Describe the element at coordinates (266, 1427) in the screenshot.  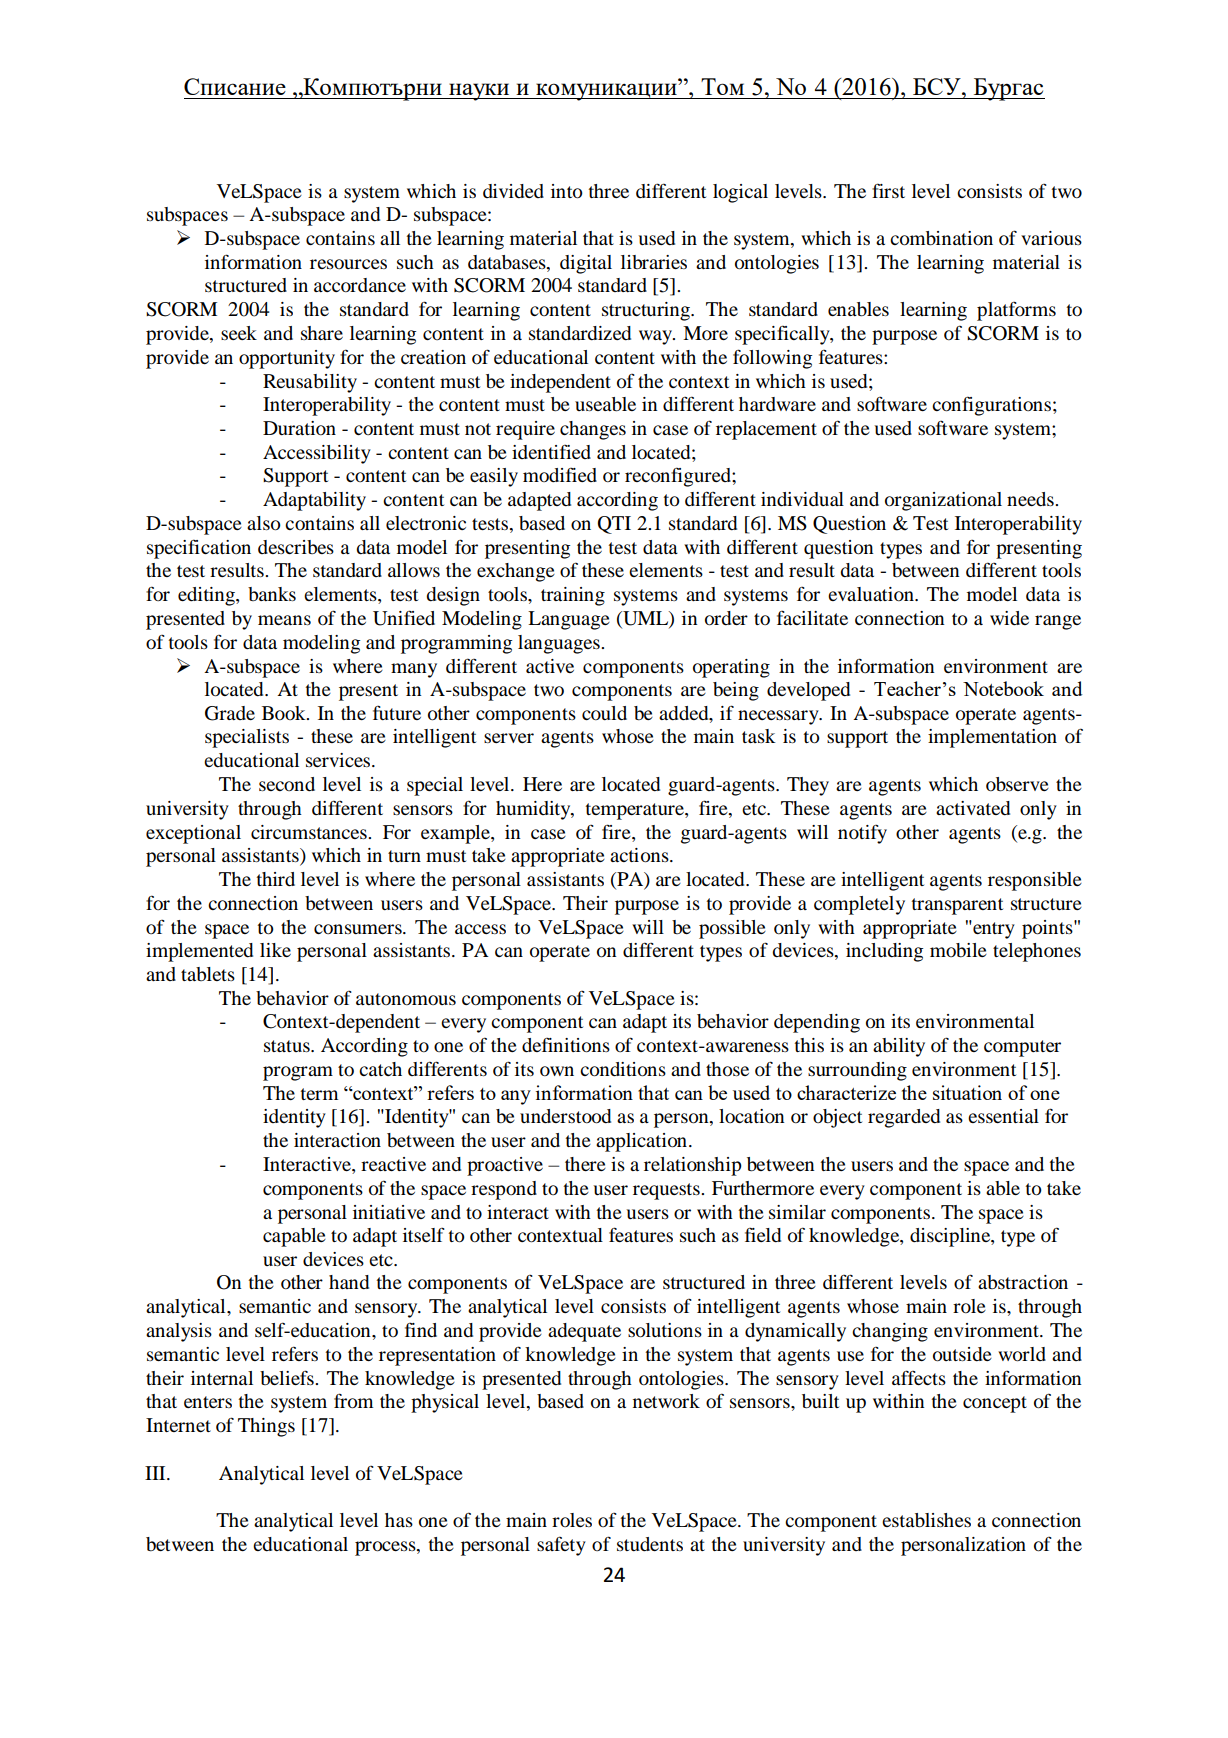
I see `Things` at that location.
